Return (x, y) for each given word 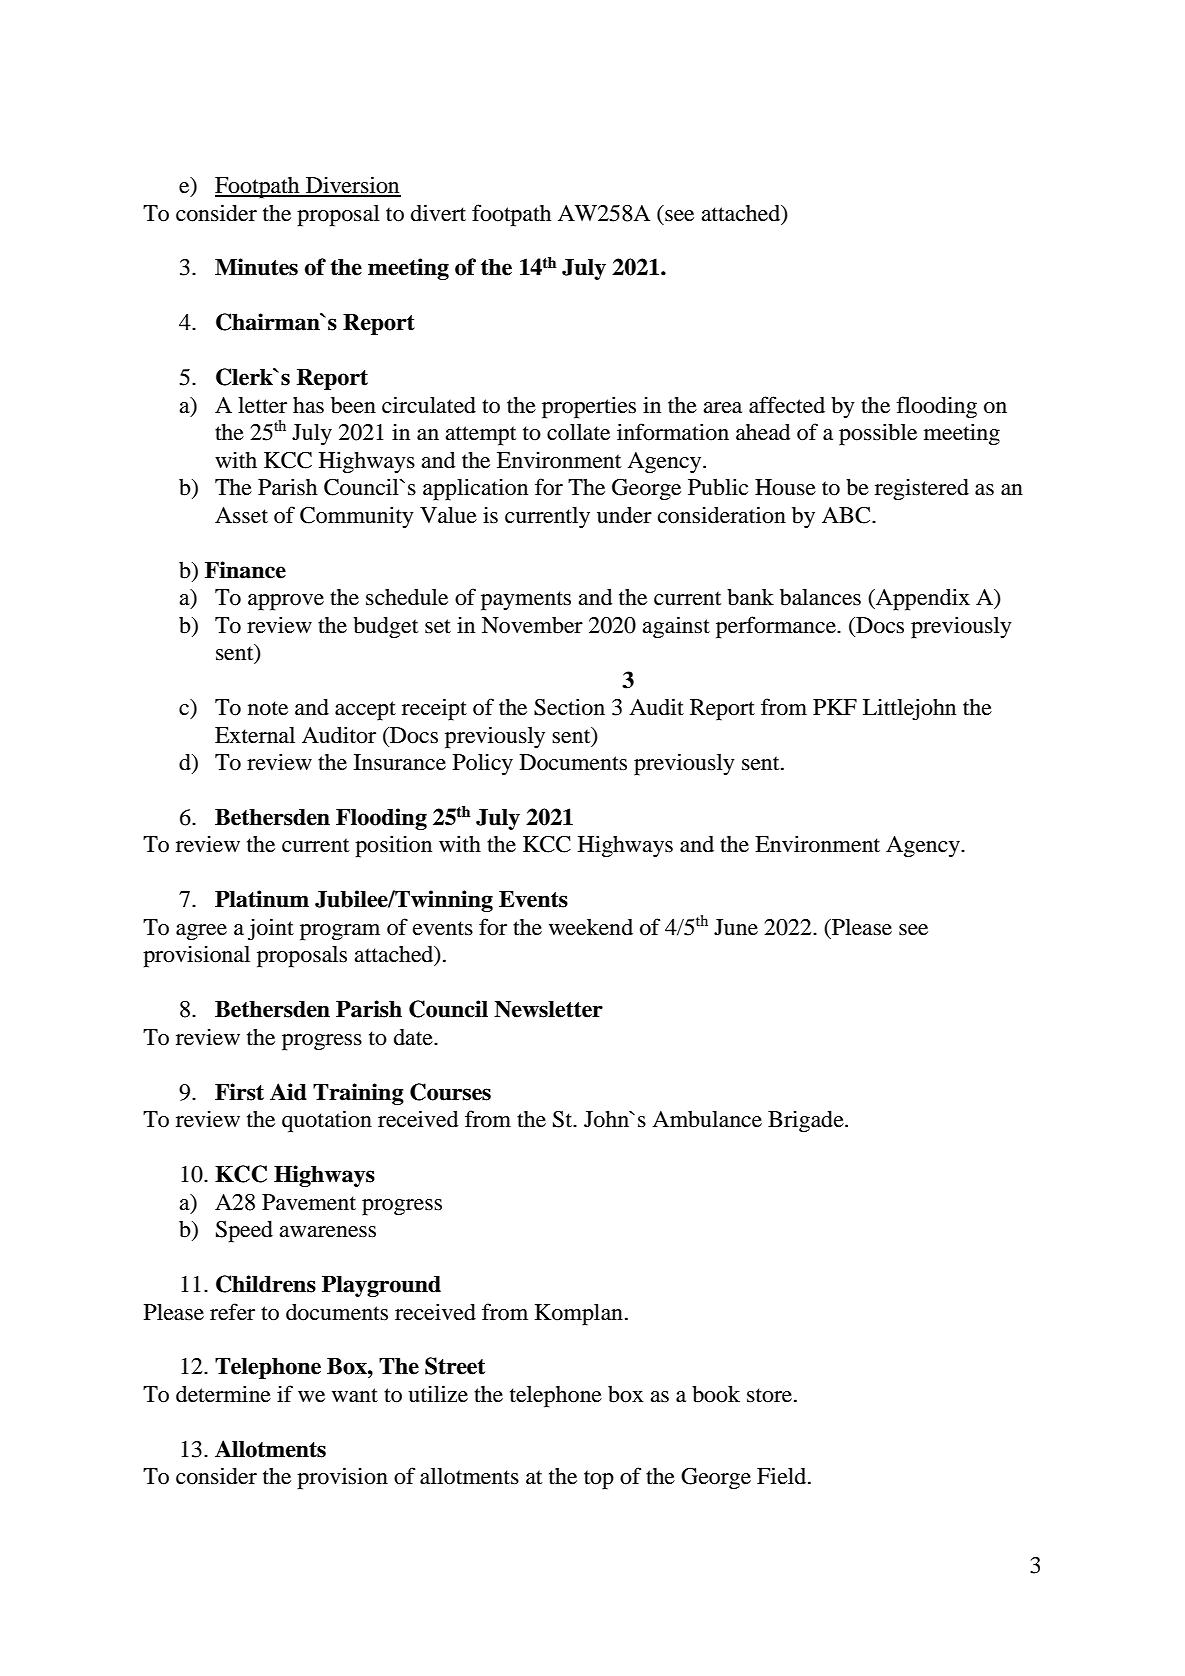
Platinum (262, 899)
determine (223, 1394)
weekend (591, 927)
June (736, 927)
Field (783, 1476)
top (599, 1480)
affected (787, 405)
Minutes (256, 267)
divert (438, 213)
